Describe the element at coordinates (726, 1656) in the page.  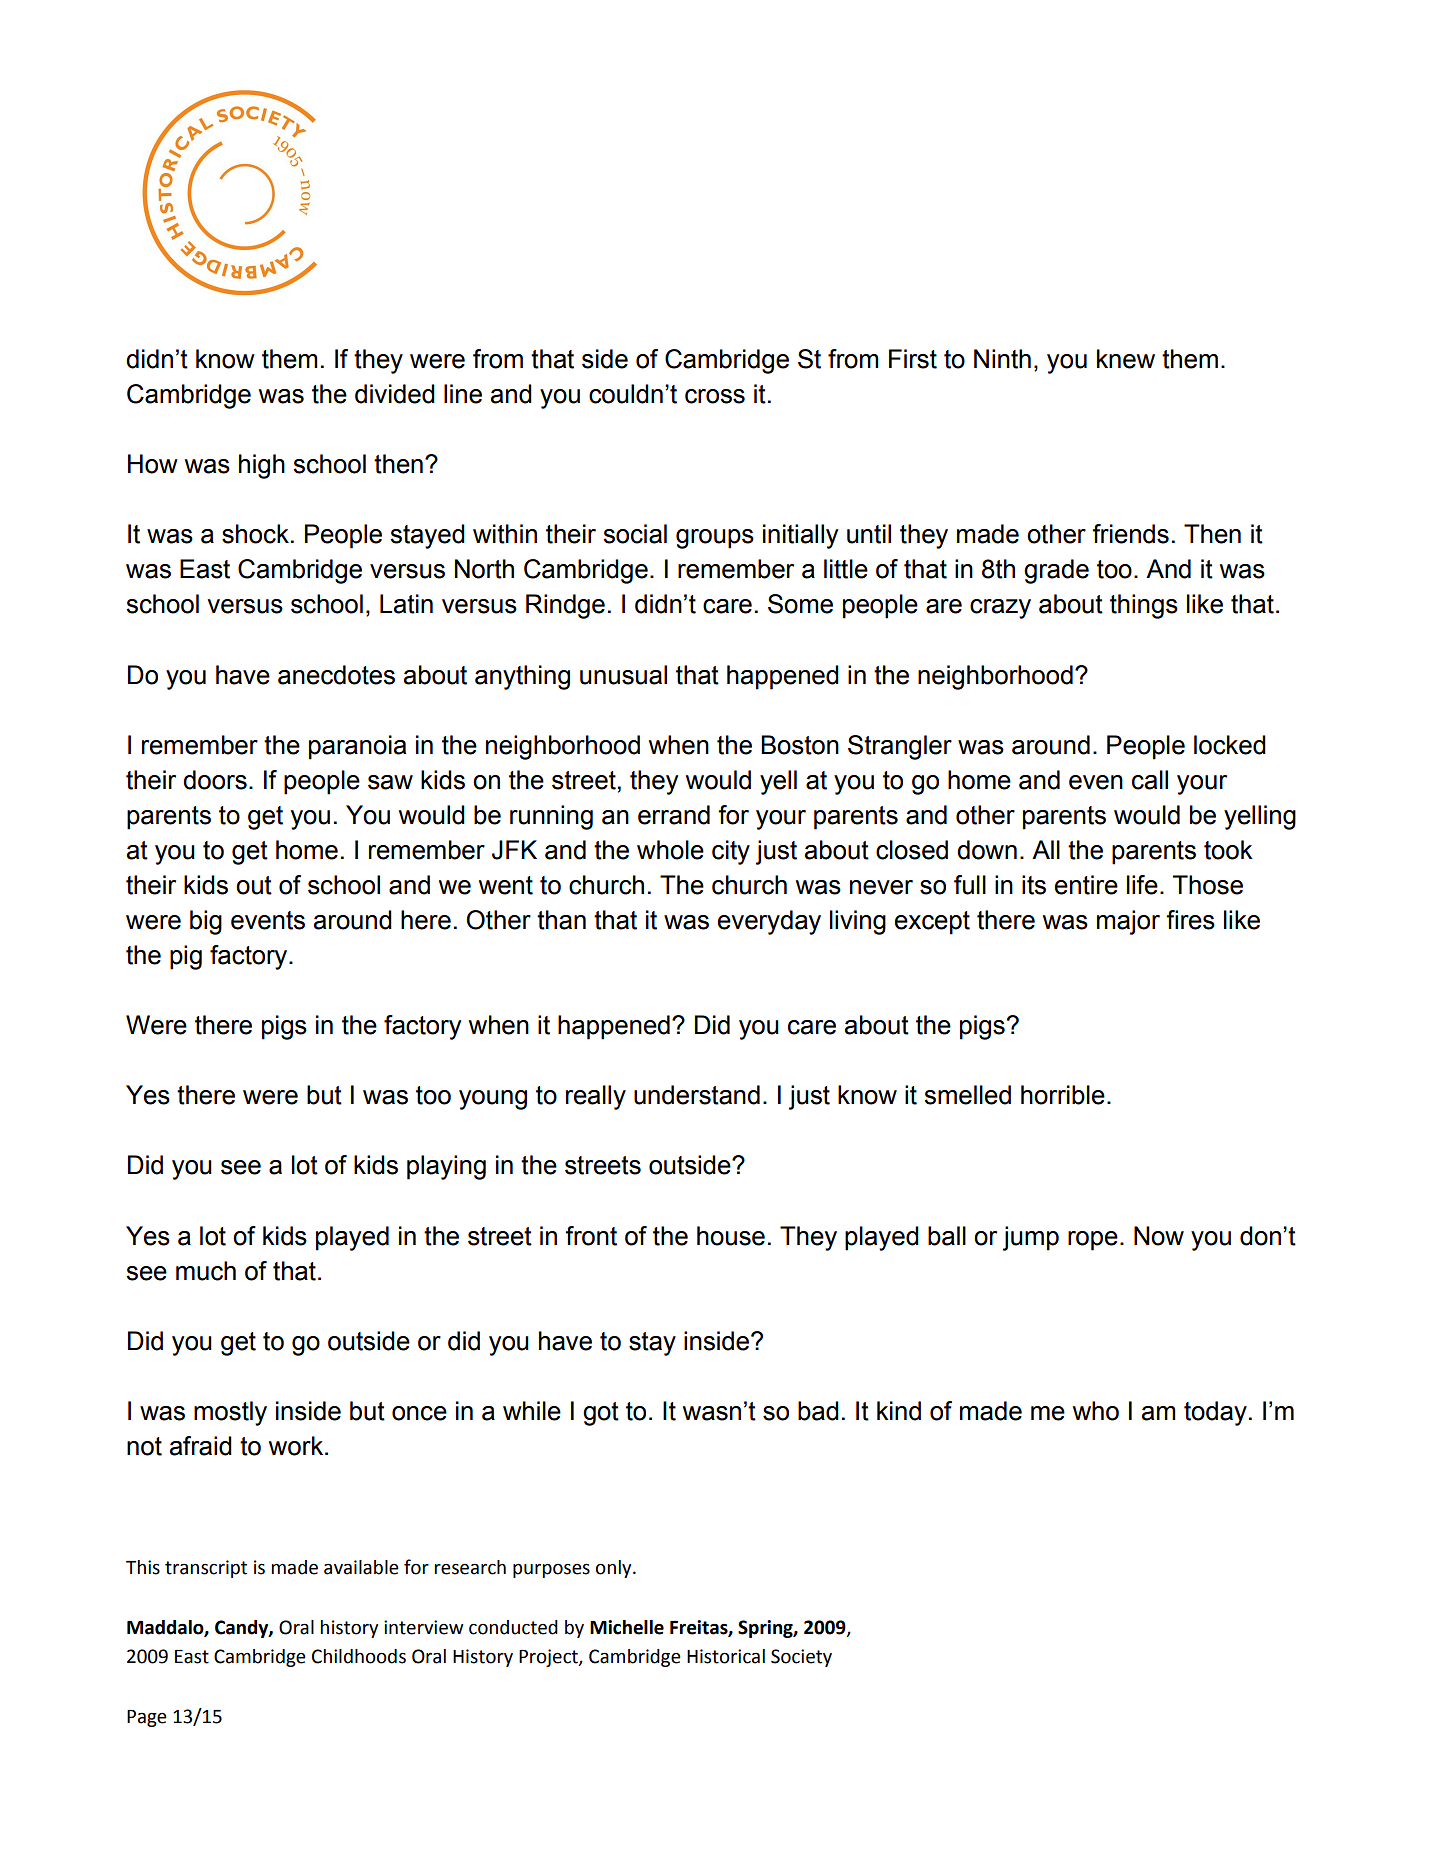
I see `Historical` at that location.
